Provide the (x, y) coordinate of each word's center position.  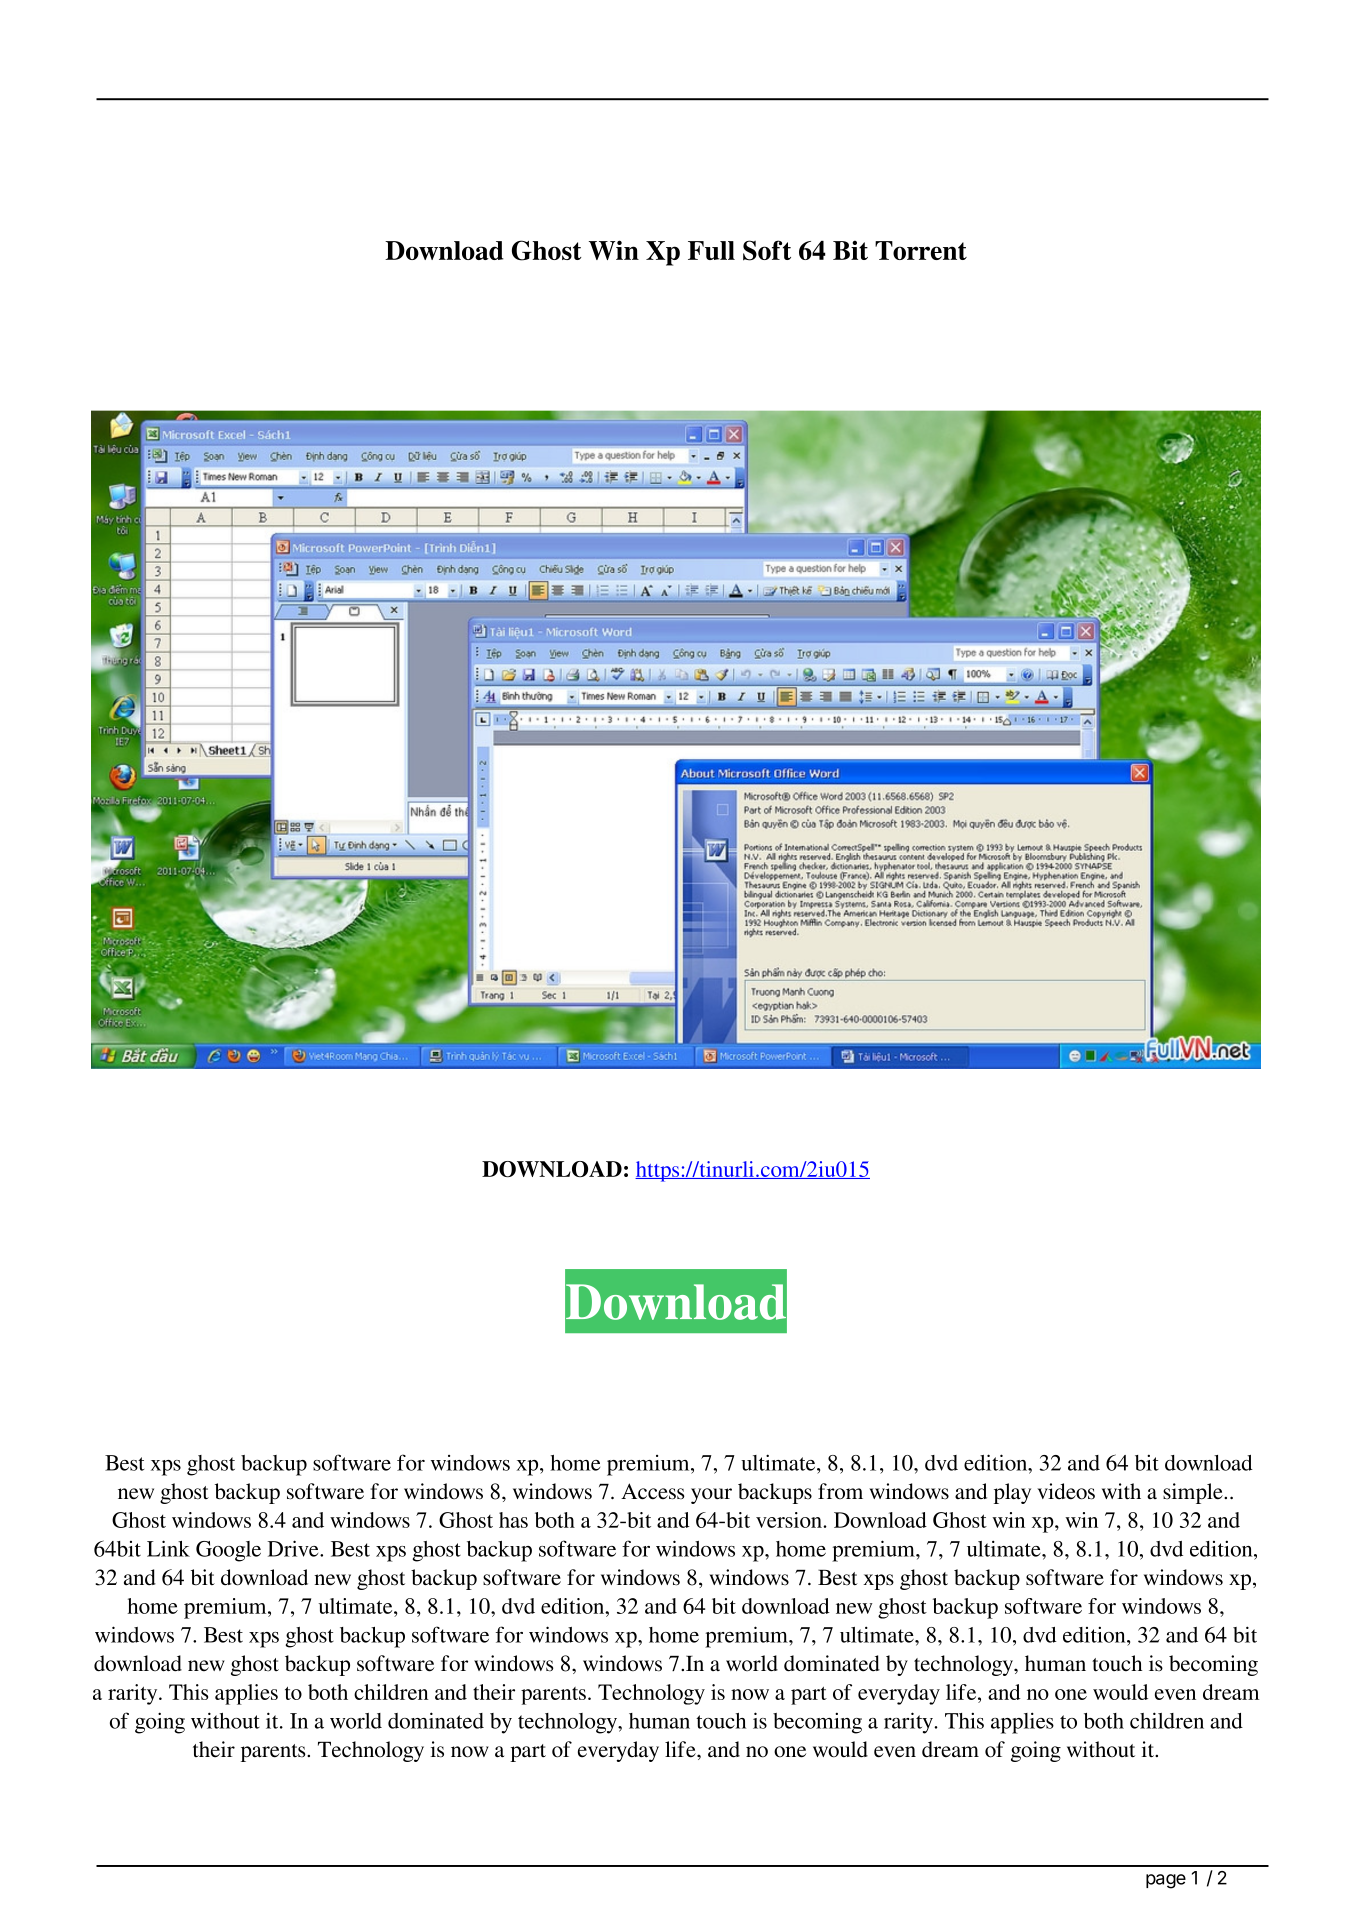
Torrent (921, 250)
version (790, 1520)
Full (711, 250)
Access (653, 1491)
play (1012, 1493)
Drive (294, 1548)
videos (1066, 1491)
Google (228, 1551)
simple (1194, 1493)
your (711, 1496)
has (513, 1520)
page (1166, 1881)
